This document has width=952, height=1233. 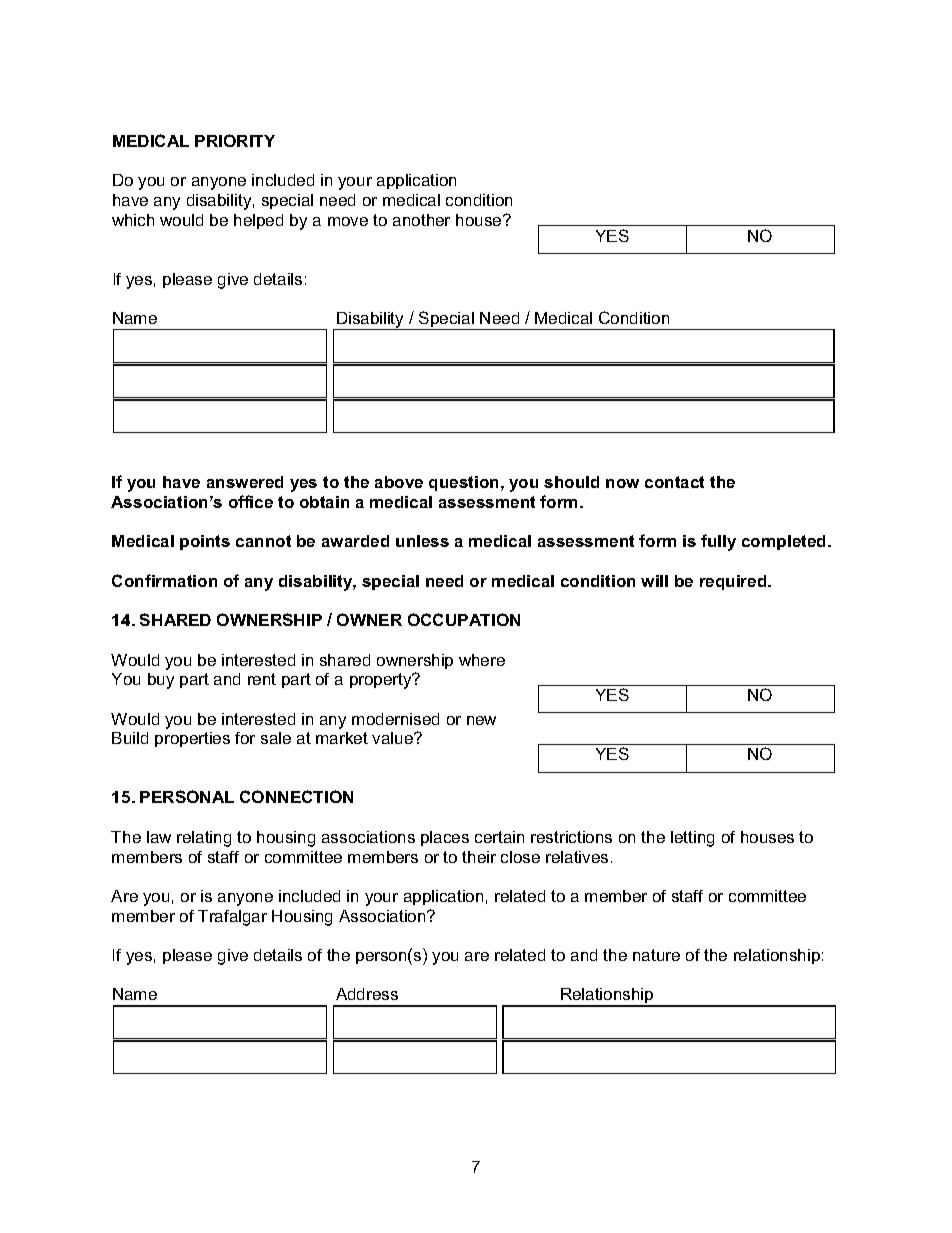 What do you see at coordinates (205, 542) in the document?
I see `points` at bounding box center [205, 542].
